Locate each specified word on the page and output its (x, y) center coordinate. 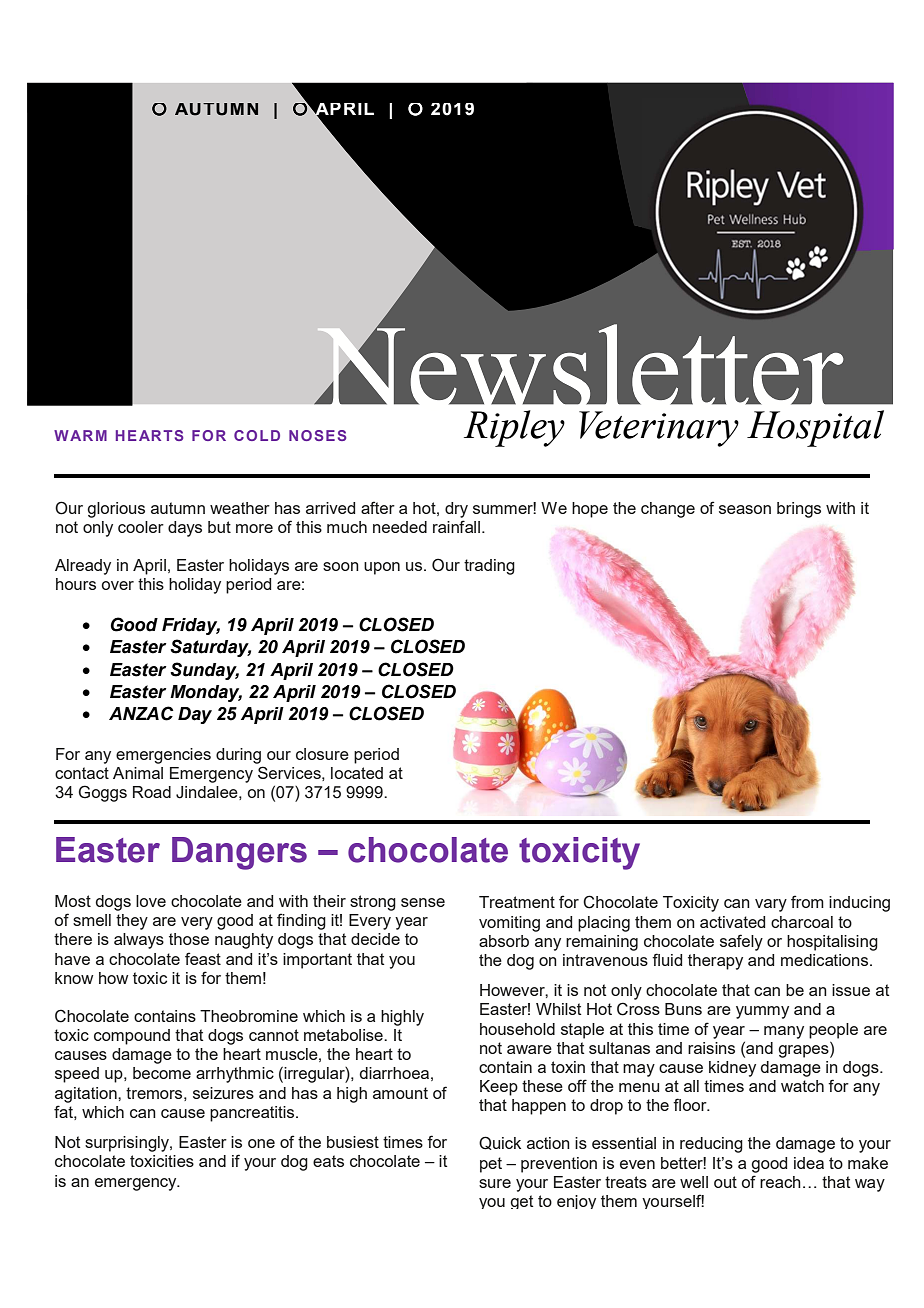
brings (799, 510)
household (517, 1029)
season (745, 509)
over (117, 585)
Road (152, 792)
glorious (116, 510)
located (357, 773)
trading (489, 567)
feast (203, 958)
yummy (762, 1012)
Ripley (514, 428)
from (807, 901)
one (261, 1143)
